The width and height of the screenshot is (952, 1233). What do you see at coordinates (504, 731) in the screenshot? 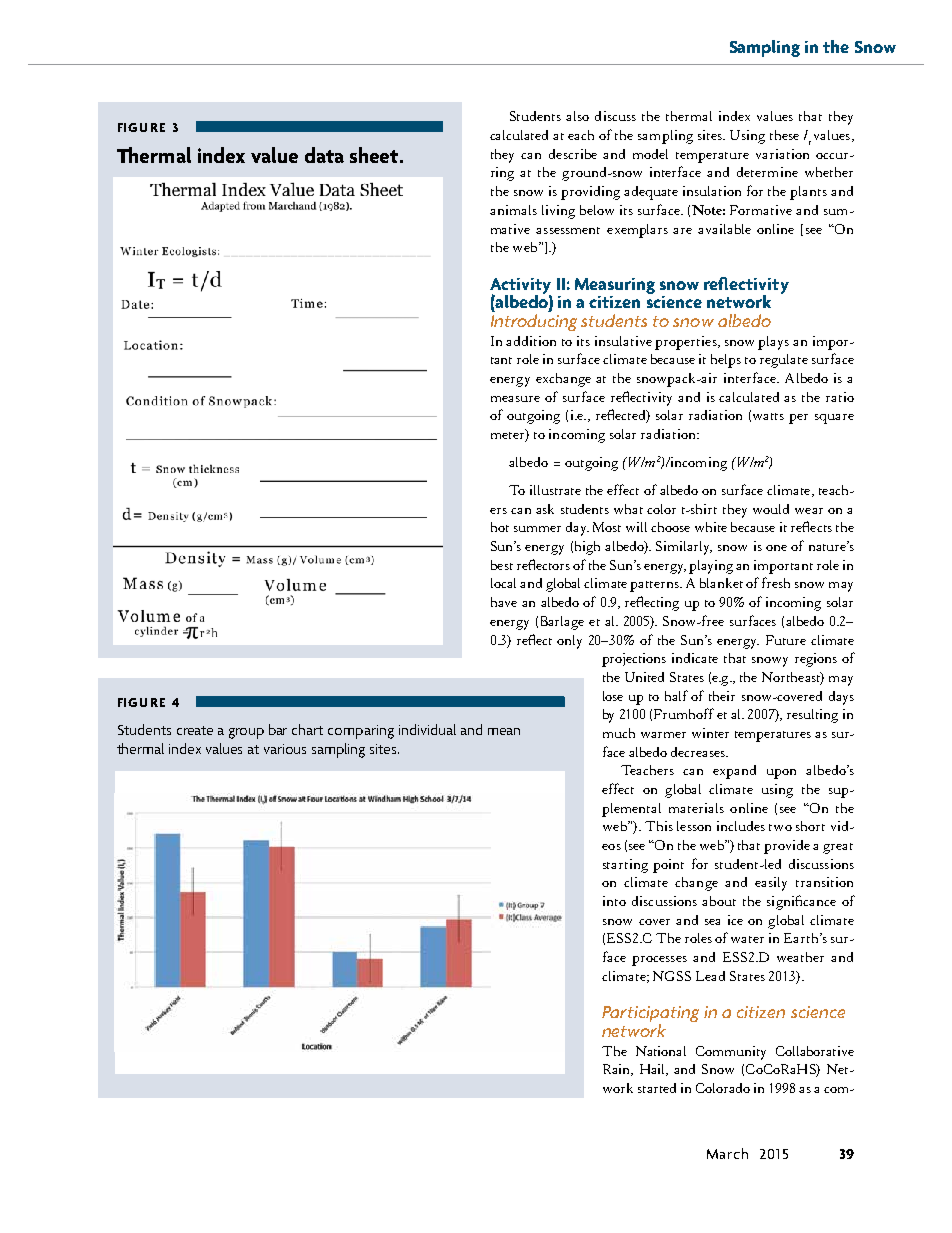
I see `mean` at bounding box center [504, 731].
